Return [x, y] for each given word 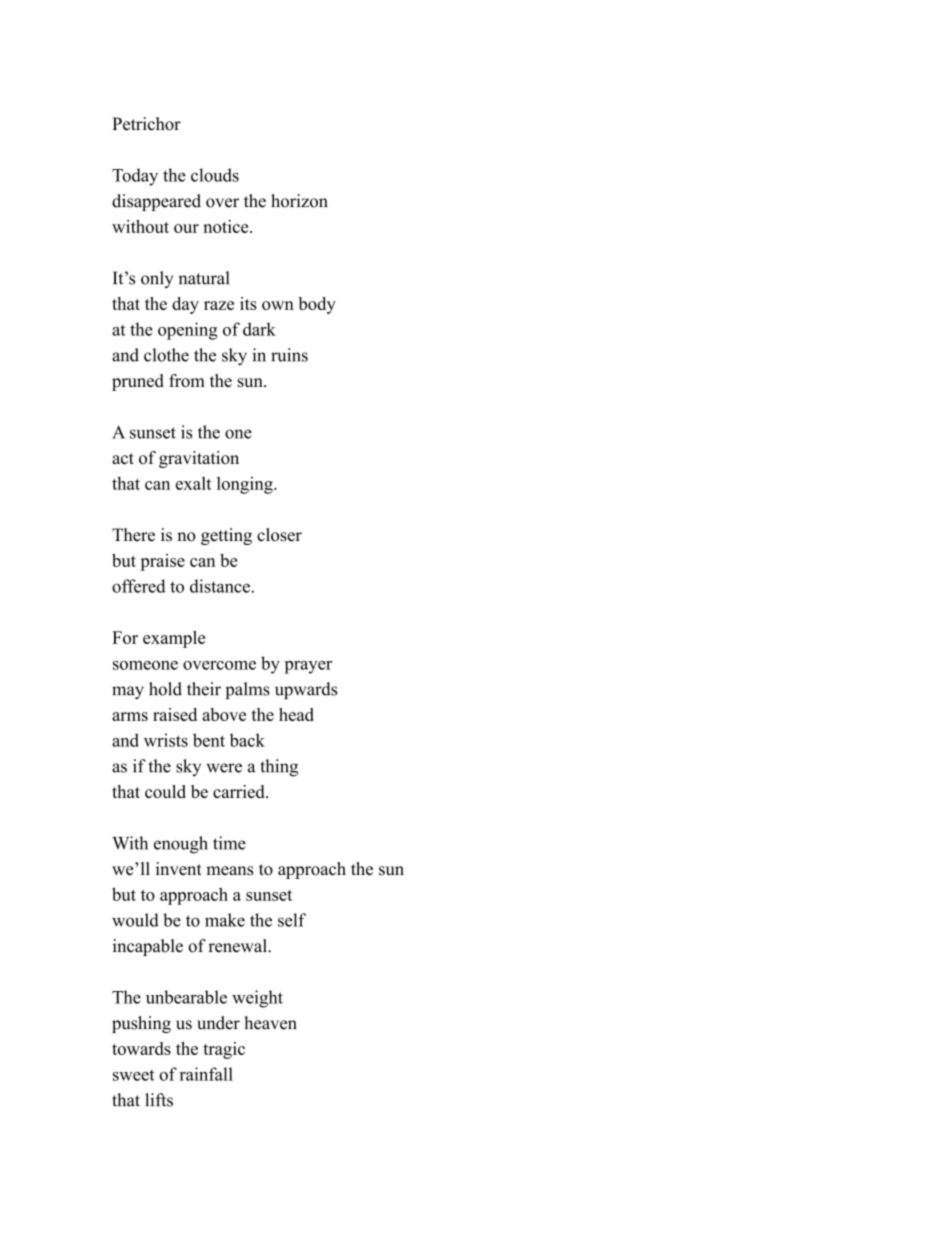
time [229, 843]
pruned [138, 382]
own [278, 305]
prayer [308, 667]
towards [141, 1048]
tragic [224, 1050]
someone [145, 665]
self [292, 920]
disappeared [156, 202]
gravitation [199, 459]
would [135, 920]
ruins [289, 355]
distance [221, 586]
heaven [270, 1023]
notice [227, 226]
